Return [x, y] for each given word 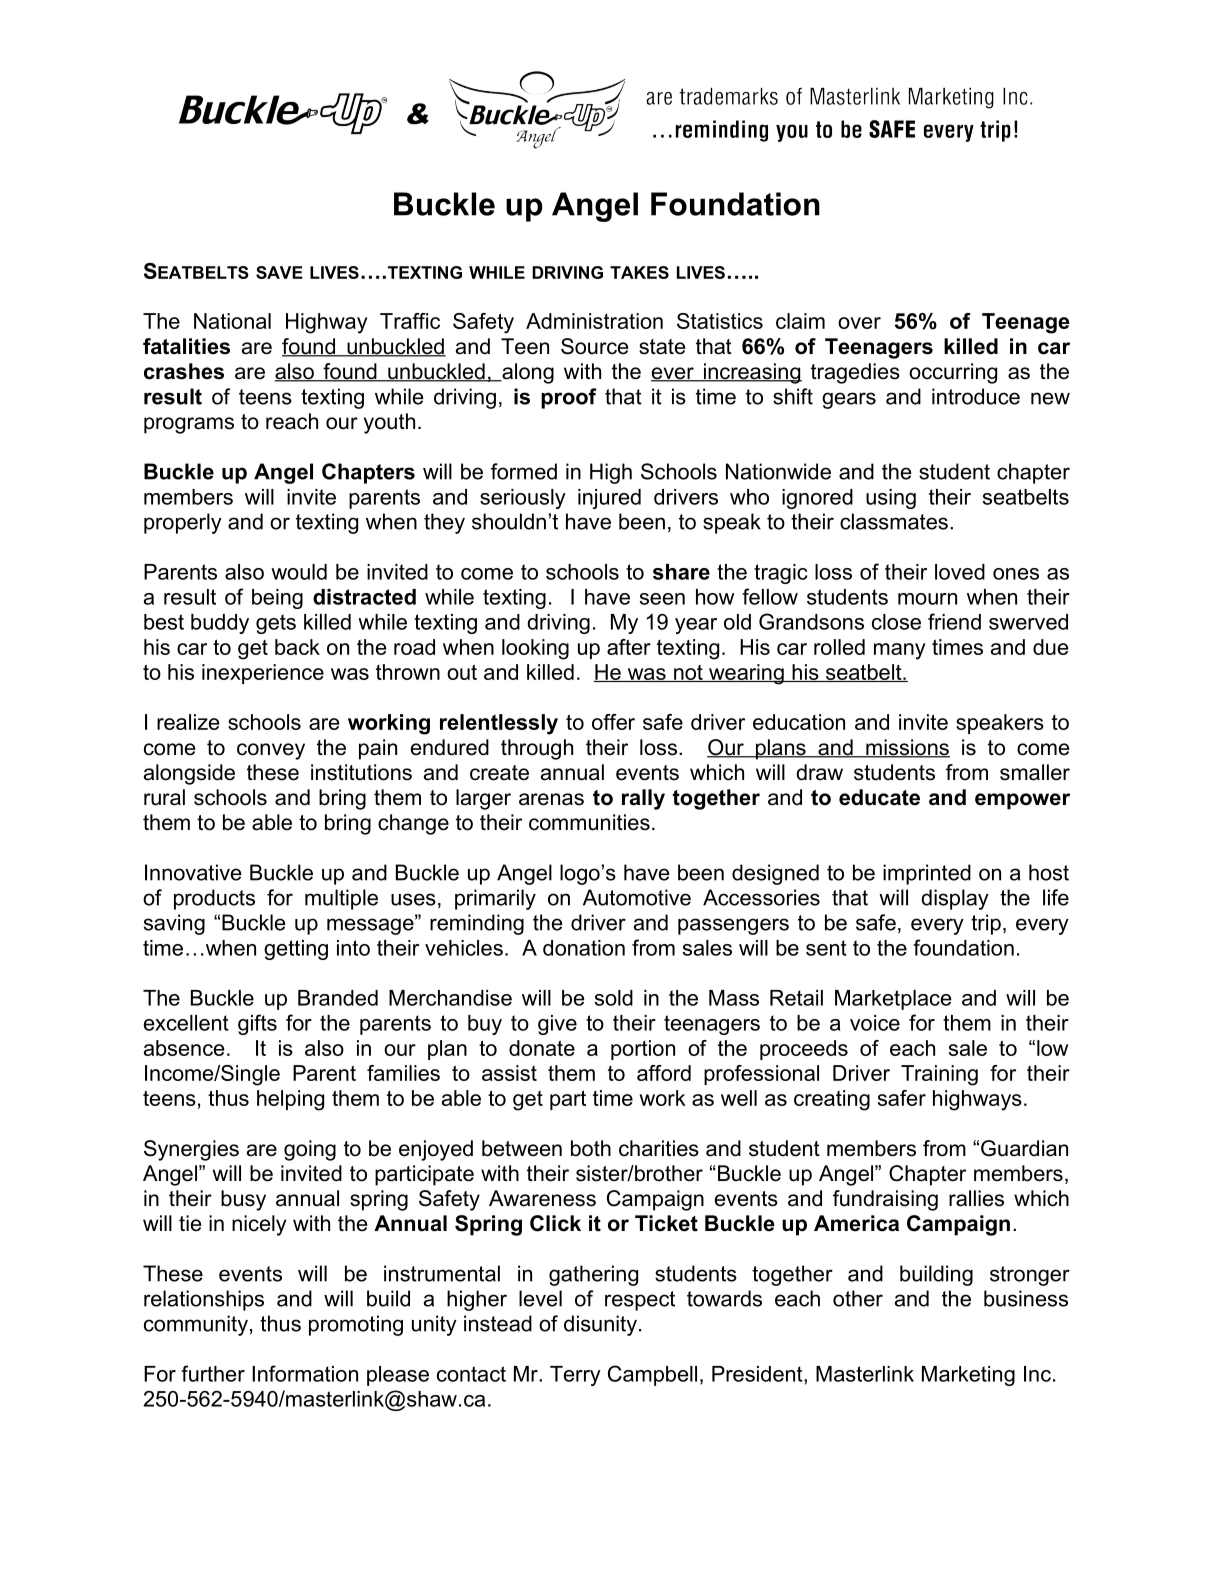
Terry [575, 1376]
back [297, 647]
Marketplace [893, 1000]
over [859, 323]
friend [954, 621]
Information [305, 1373]
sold [614, 998]
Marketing [968, 1376]
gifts [257, 1024]
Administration [594, 321]
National [232, 321]
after [629, 647]
